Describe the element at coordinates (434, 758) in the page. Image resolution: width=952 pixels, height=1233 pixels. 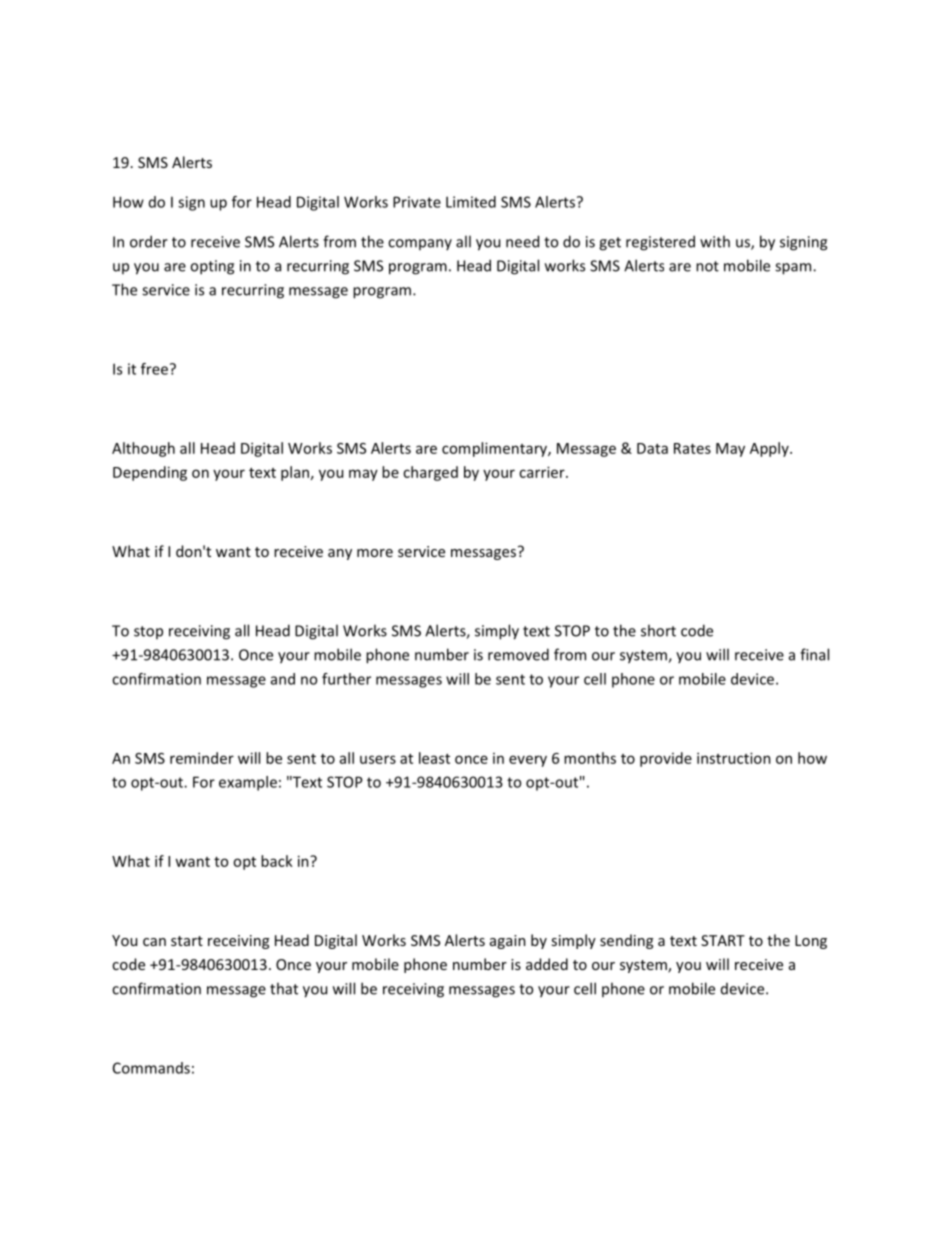
I see `least` at that location.
